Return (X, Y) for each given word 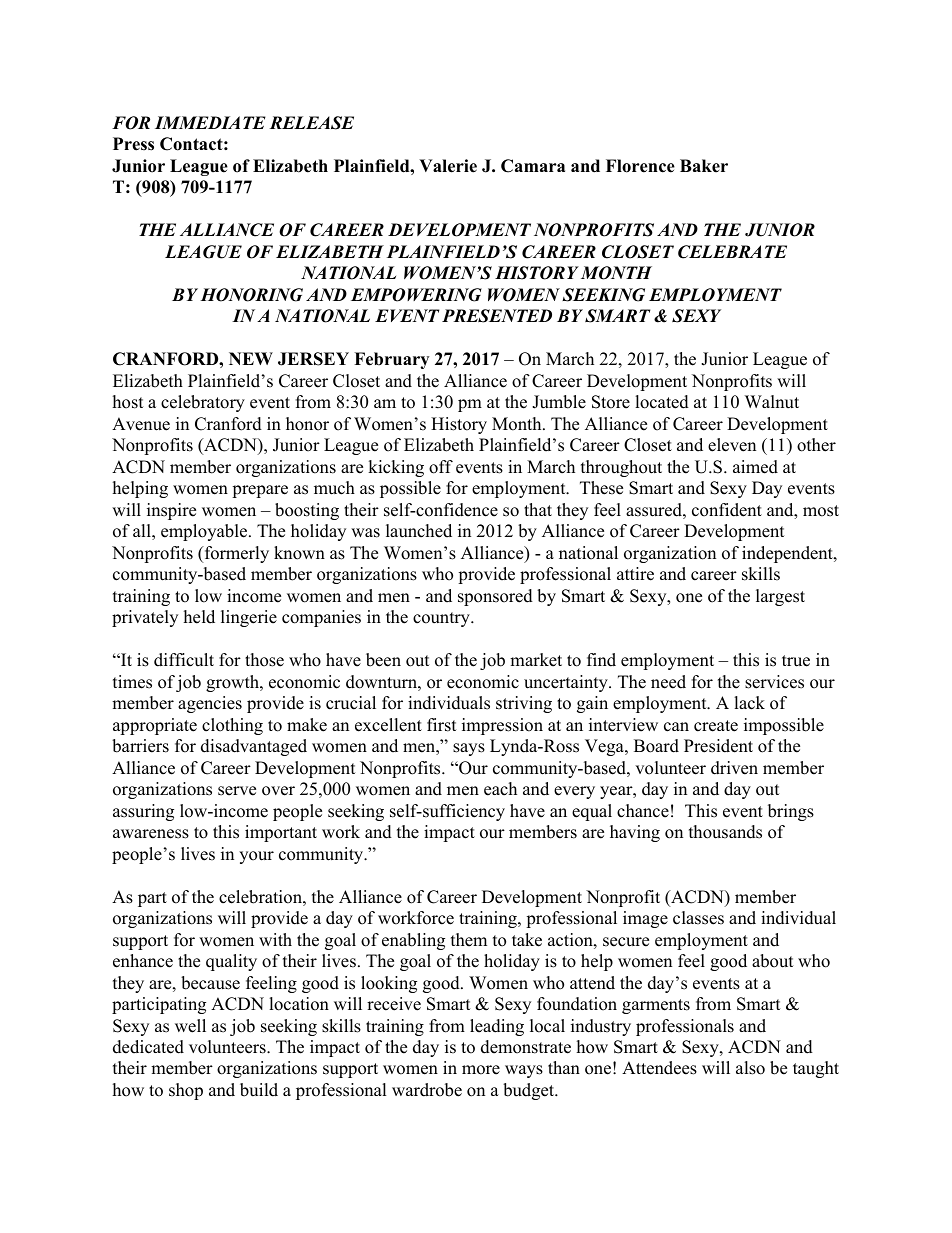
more (481, 1070)
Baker (704, 166)
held (199, 617)
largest (780, 597)
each (500, 789)
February (391, 360)
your (256, 857)
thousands (725, 832)
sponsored (495, 597)
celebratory (203, 403)
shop (186, 1091)
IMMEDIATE (210, 122)
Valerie (448, 166)
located (662, 402)
